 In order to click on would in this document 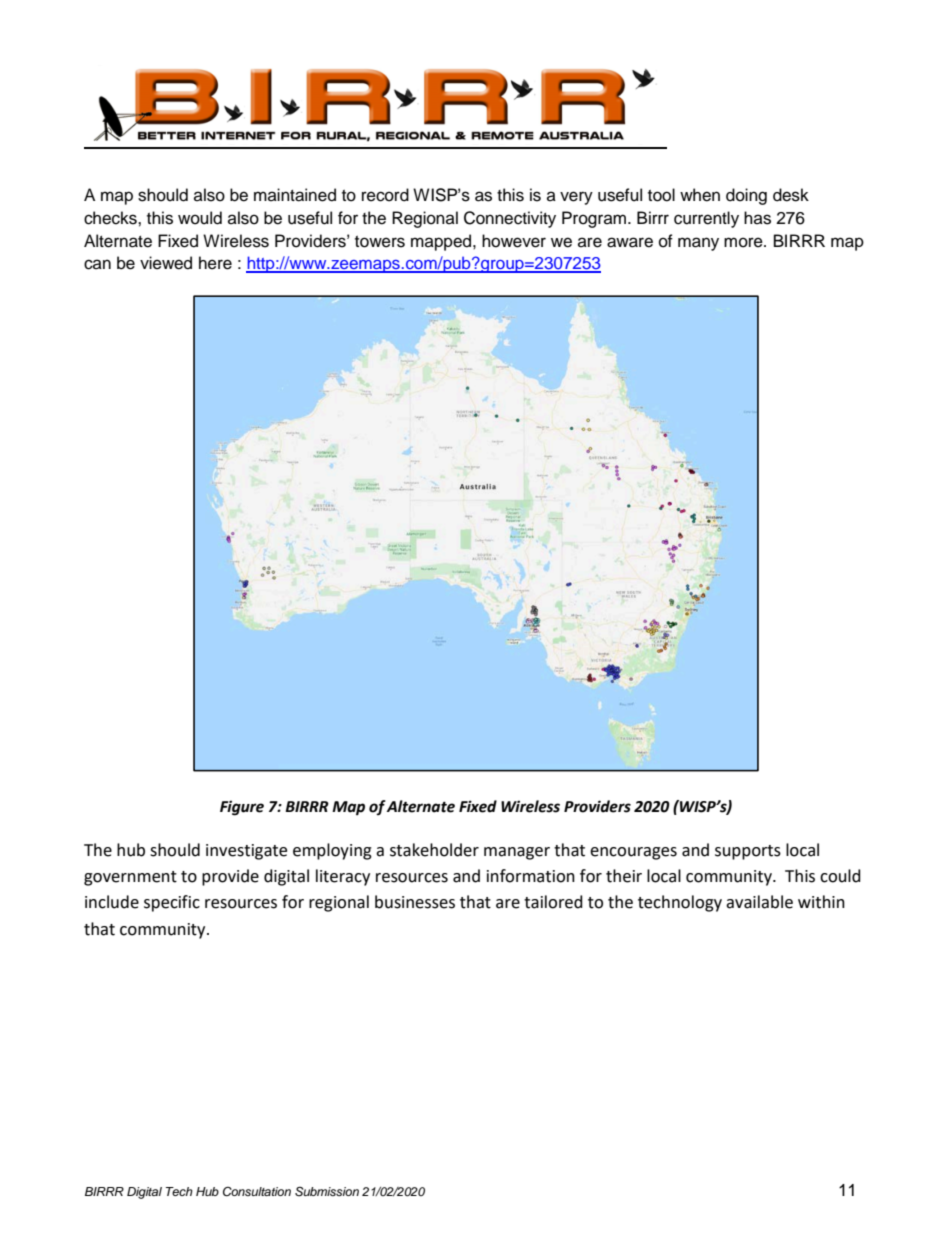, I will do `click(200, 218)`.
